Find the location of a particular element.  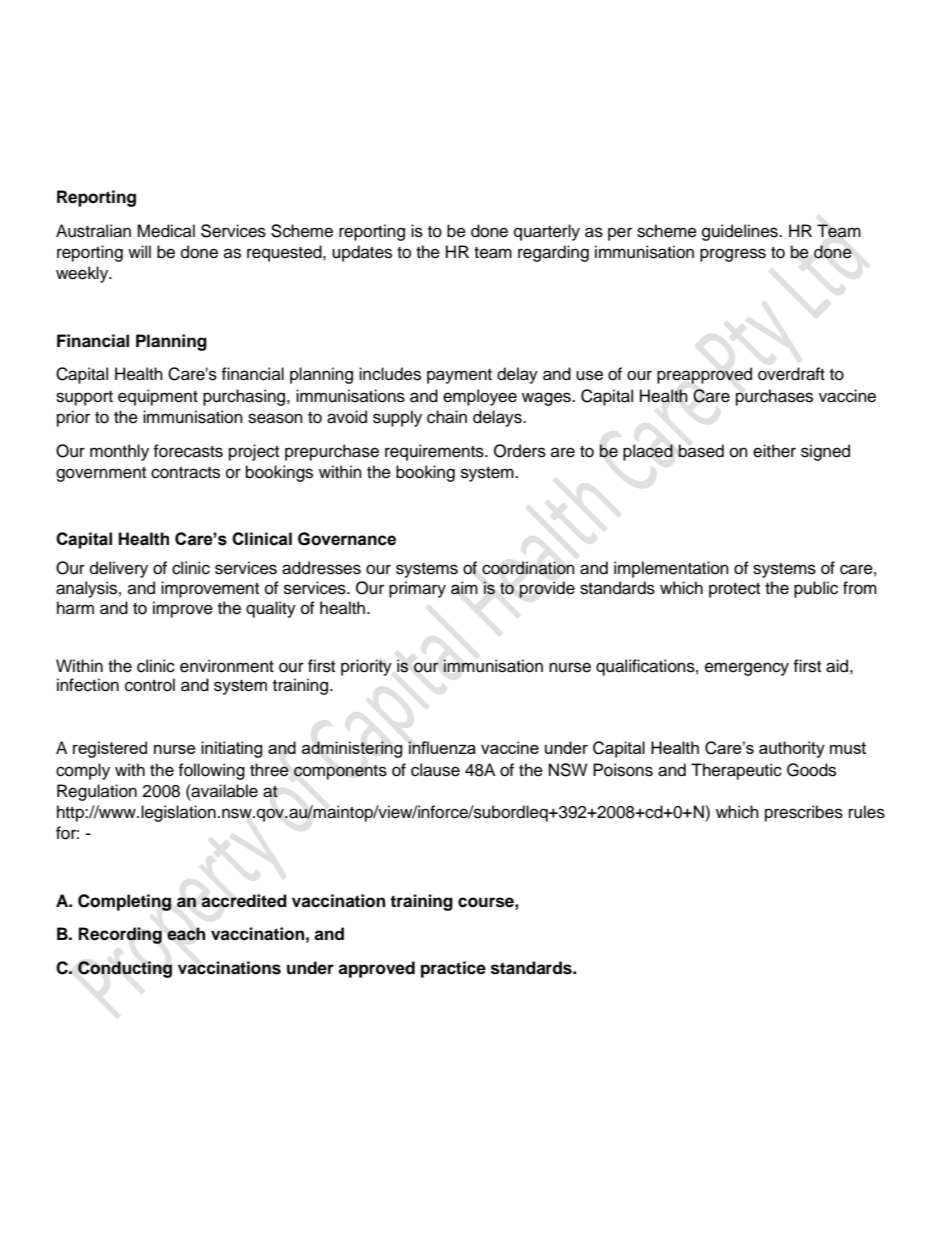

each is located at coordinates (186, 934).
